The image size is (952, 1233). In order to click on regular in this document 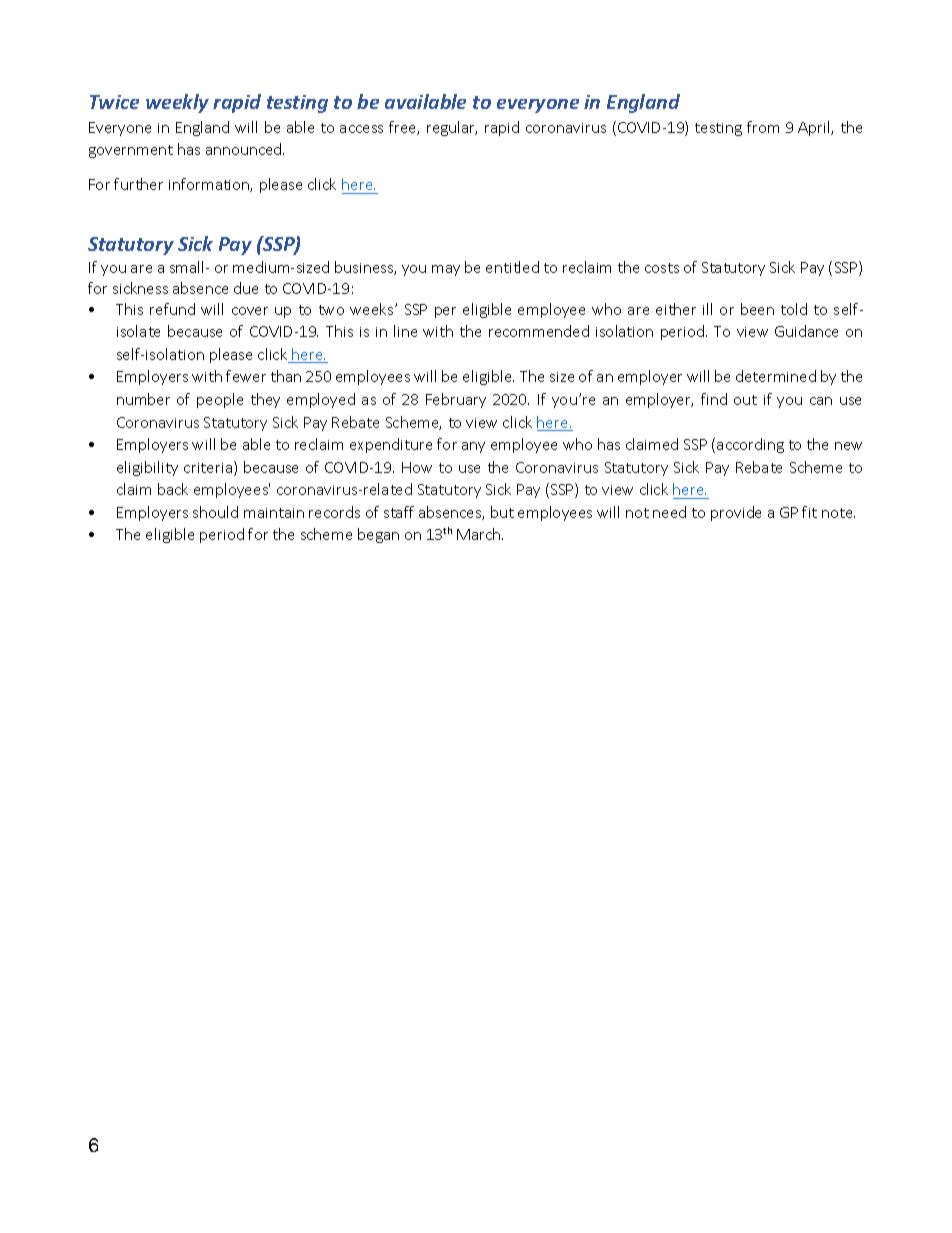, I will do `click(452, 128)`.
